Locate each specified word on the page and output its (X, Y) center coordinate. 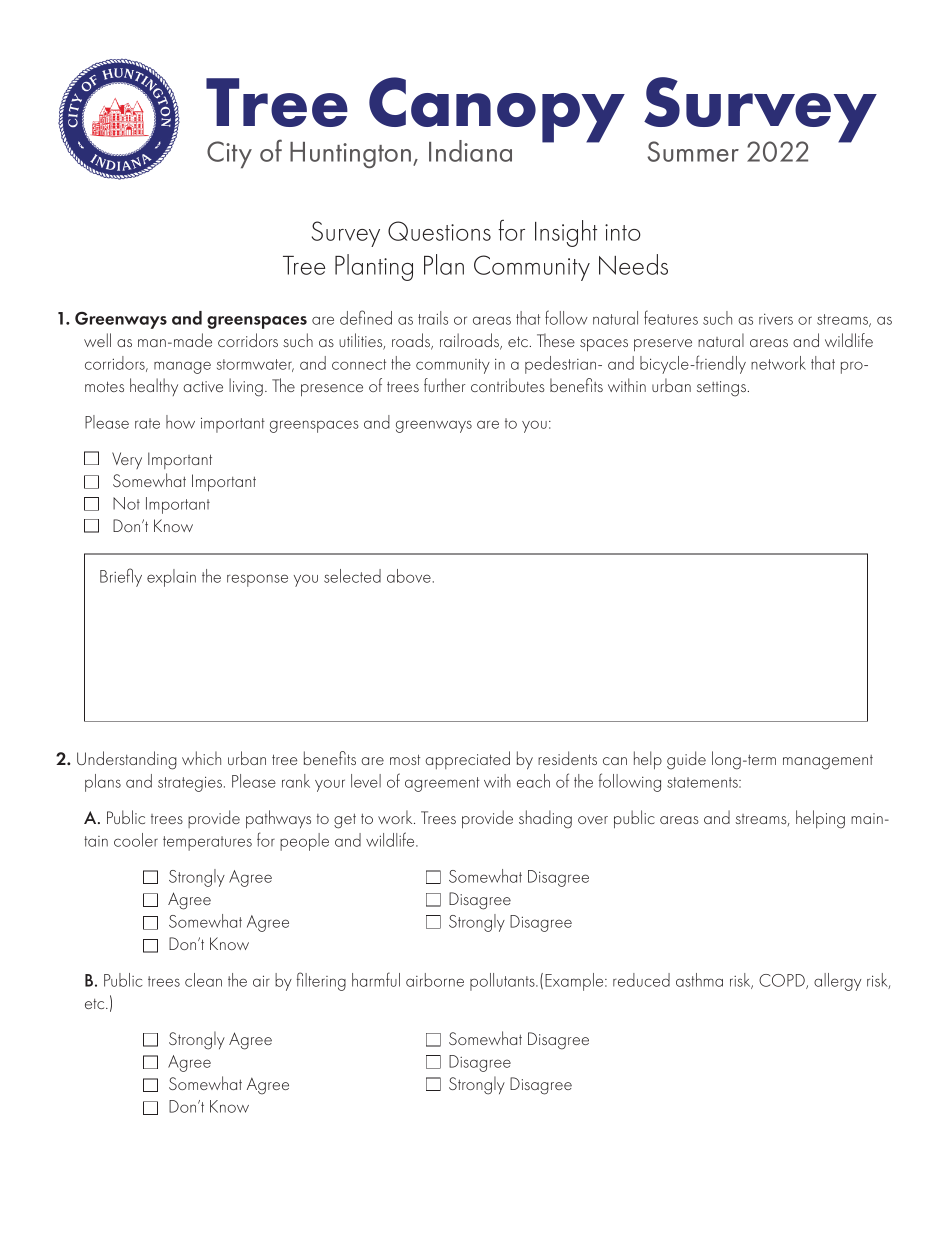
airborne (435, 980)
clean (203, 980)
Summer (693, 151)
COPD (783, 981)
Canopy (497, 111)
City (229, 155)
